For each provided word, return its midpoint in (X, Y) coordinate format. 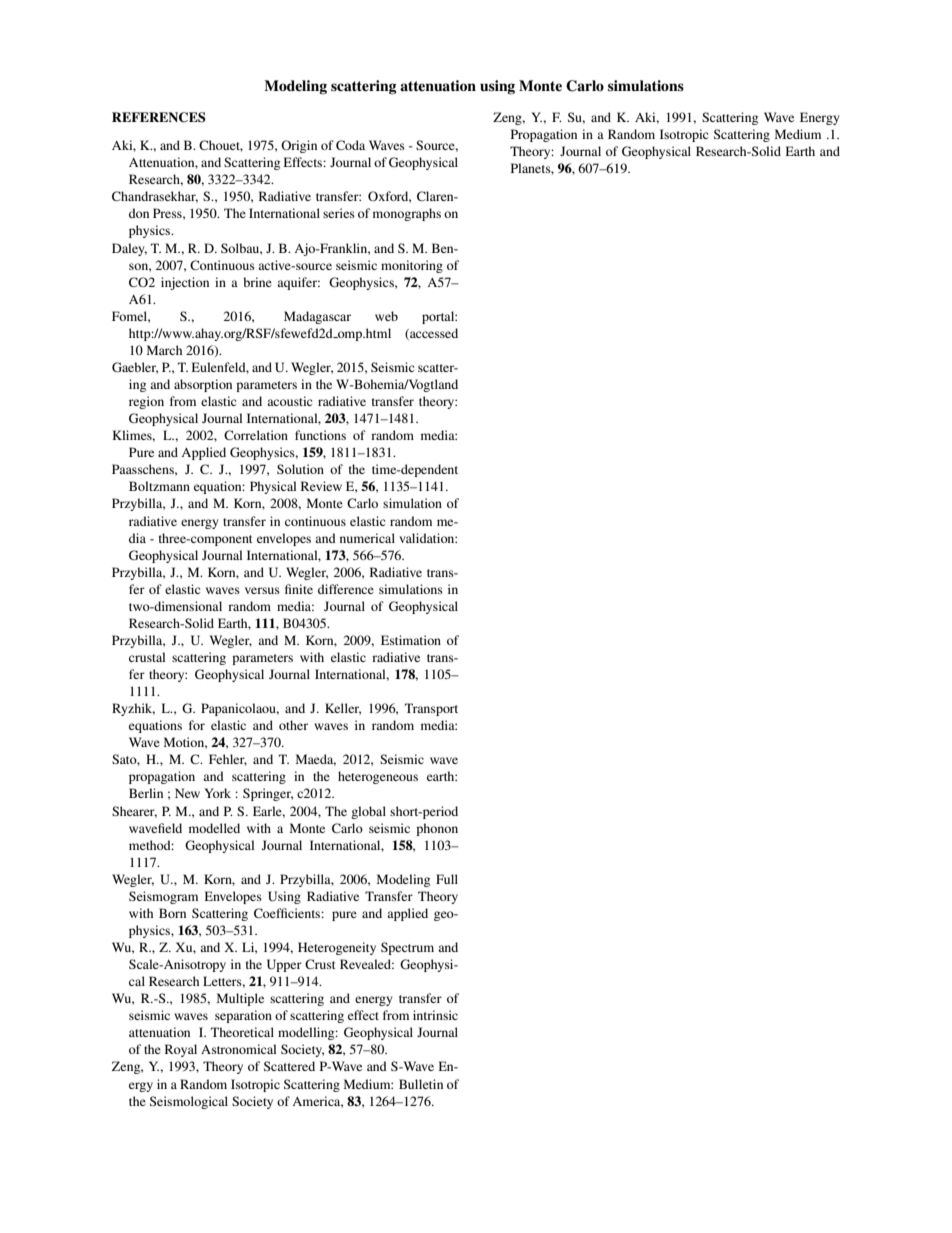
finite (299, 589)
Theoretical (242, 1032)
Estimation (411, 640)
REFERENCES (159, 117)
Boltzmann (159, 486)
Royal (181, 1050)
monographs (407, 214)
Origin (299, 146)
